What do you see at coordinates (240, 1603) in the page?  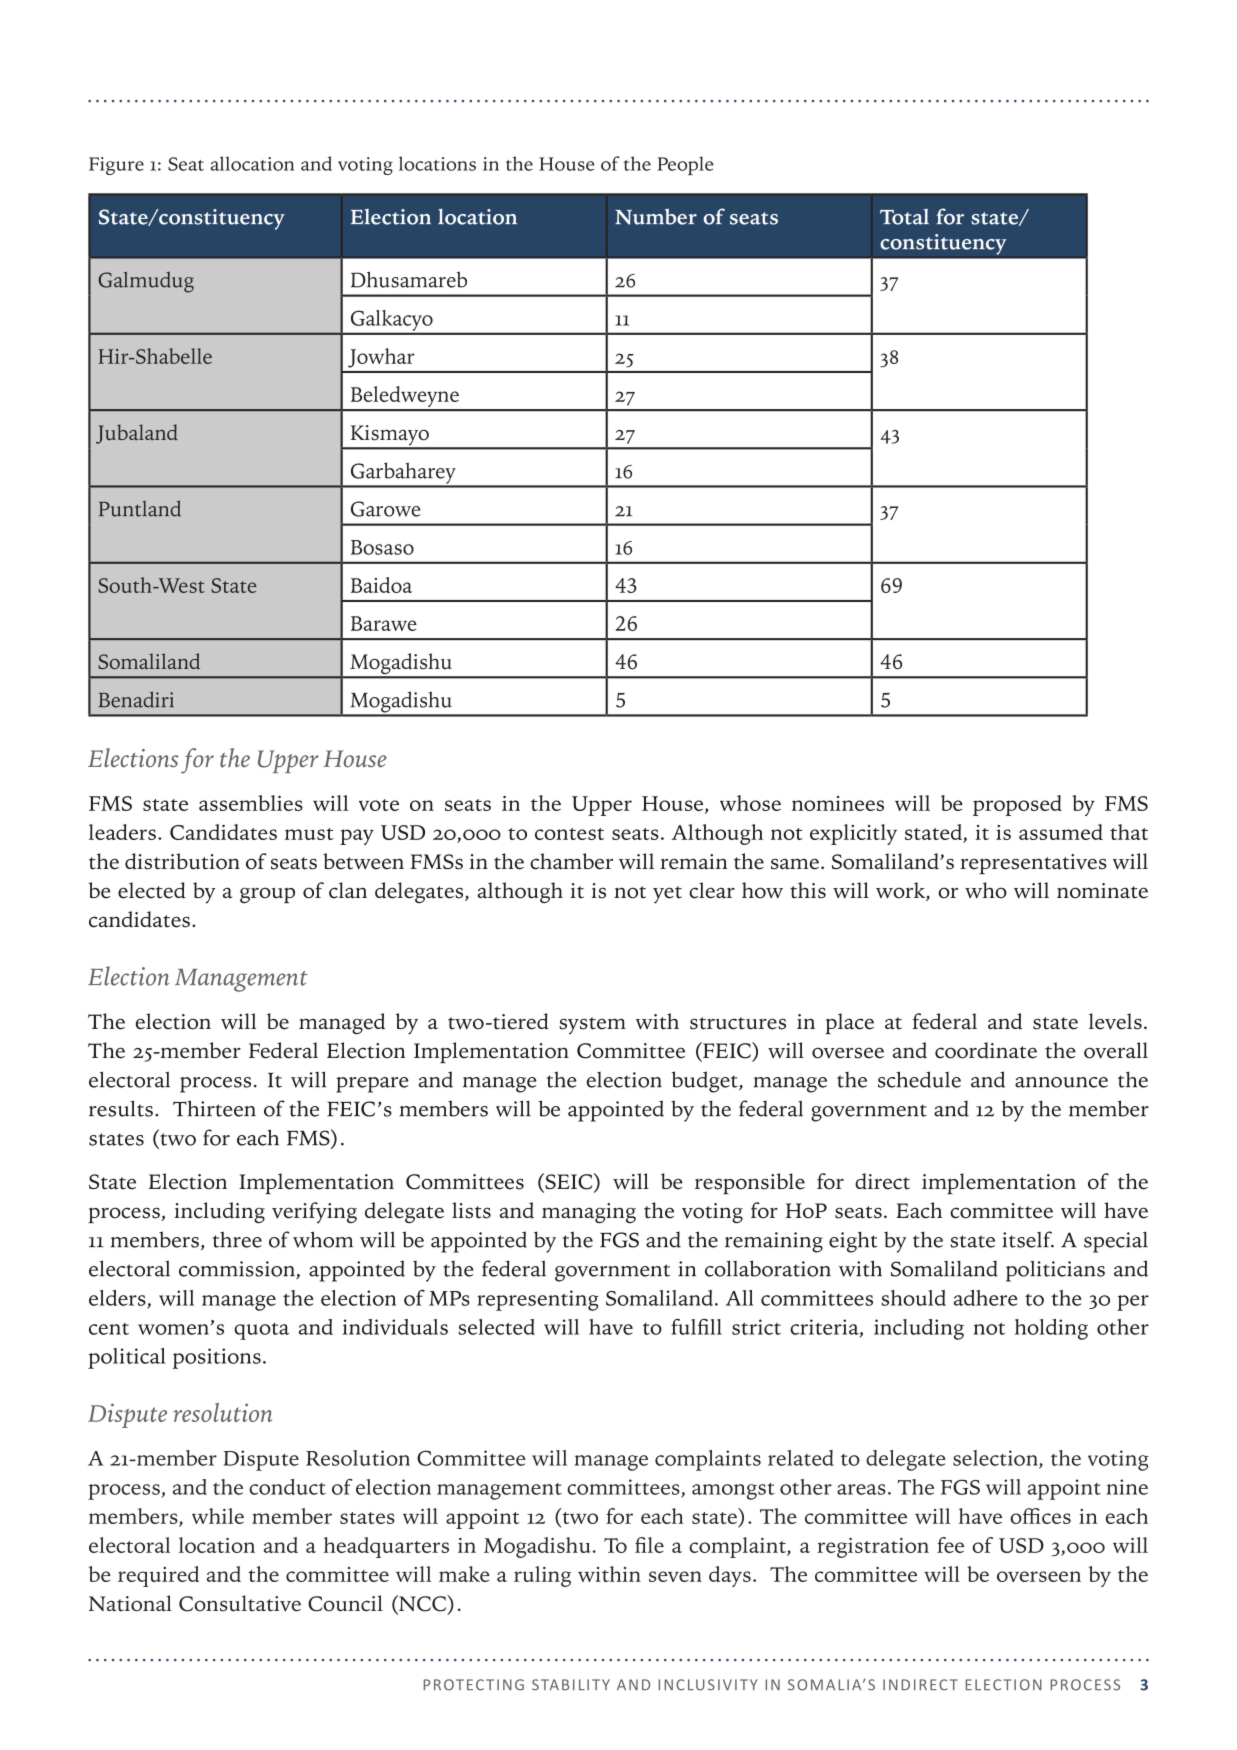 I see `Consultative` at bounding box center [240, 1603].
